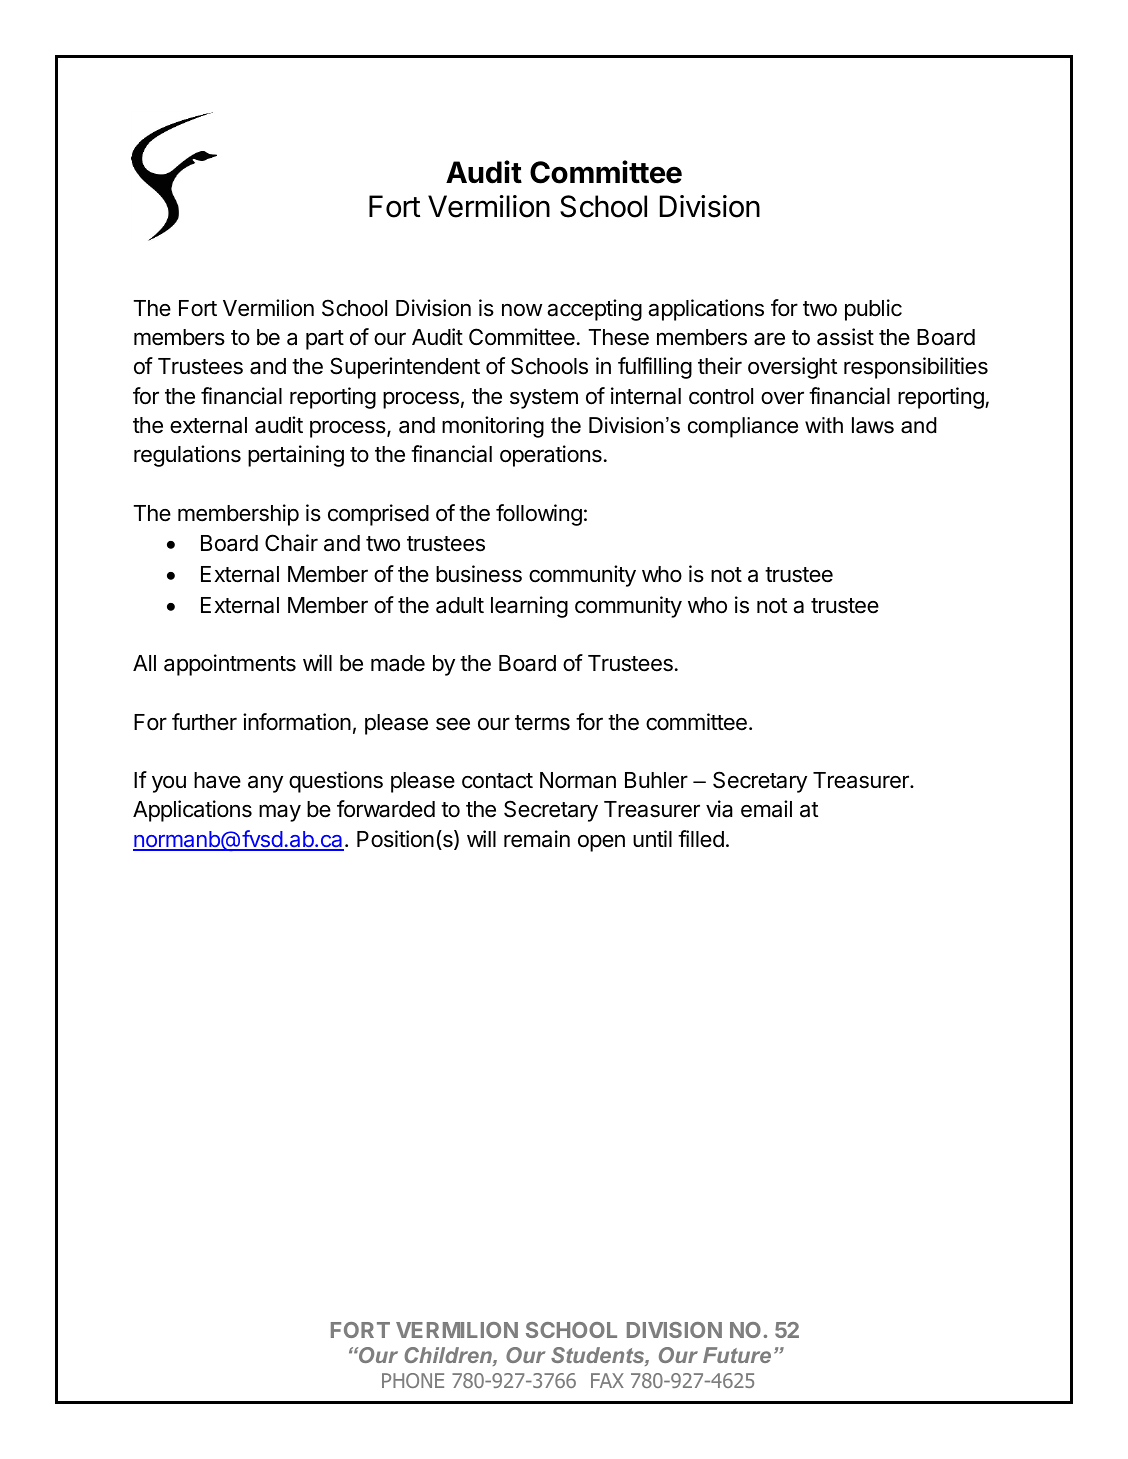 The height and width of the screenshot is (1459, 1128). What do you see at coordinates (845, 337) in the screenshot?
I see `assist` at bounding box center [845, 337].
